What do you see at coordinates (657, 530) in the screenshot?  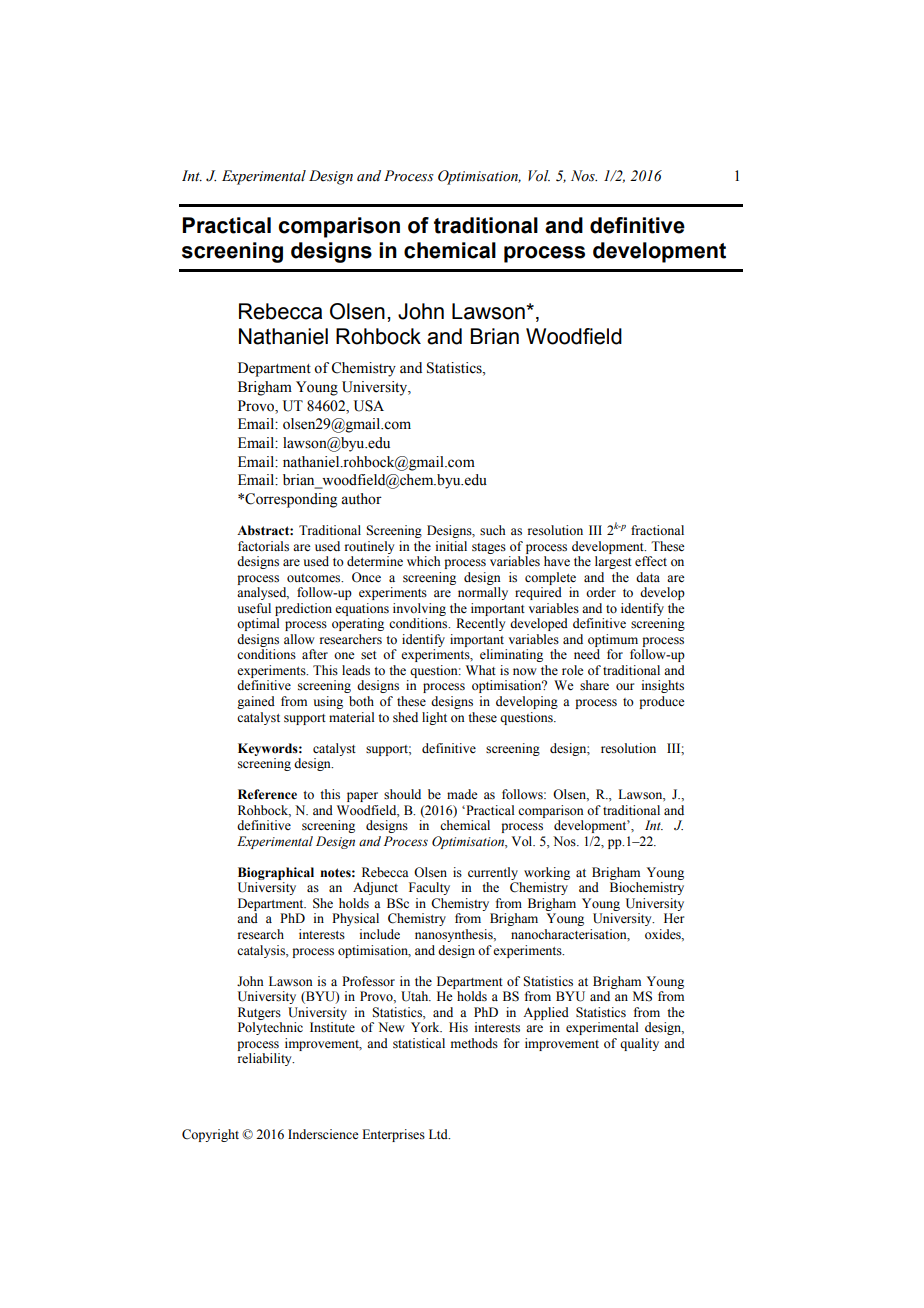 I see `fractional` at bounding box center [657, 530].
